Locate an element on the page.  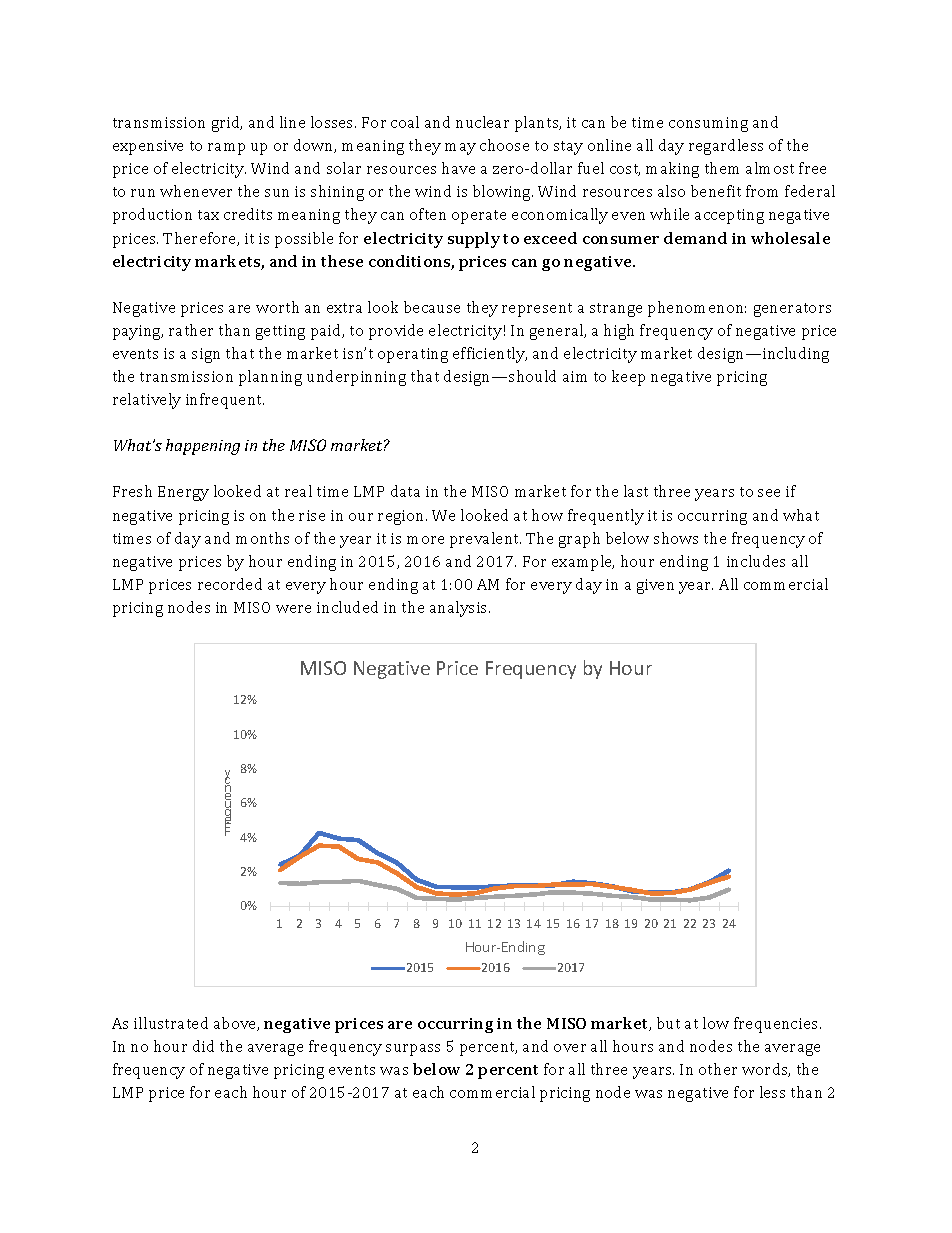
phenomenon is located at coordinates (697, 309).
